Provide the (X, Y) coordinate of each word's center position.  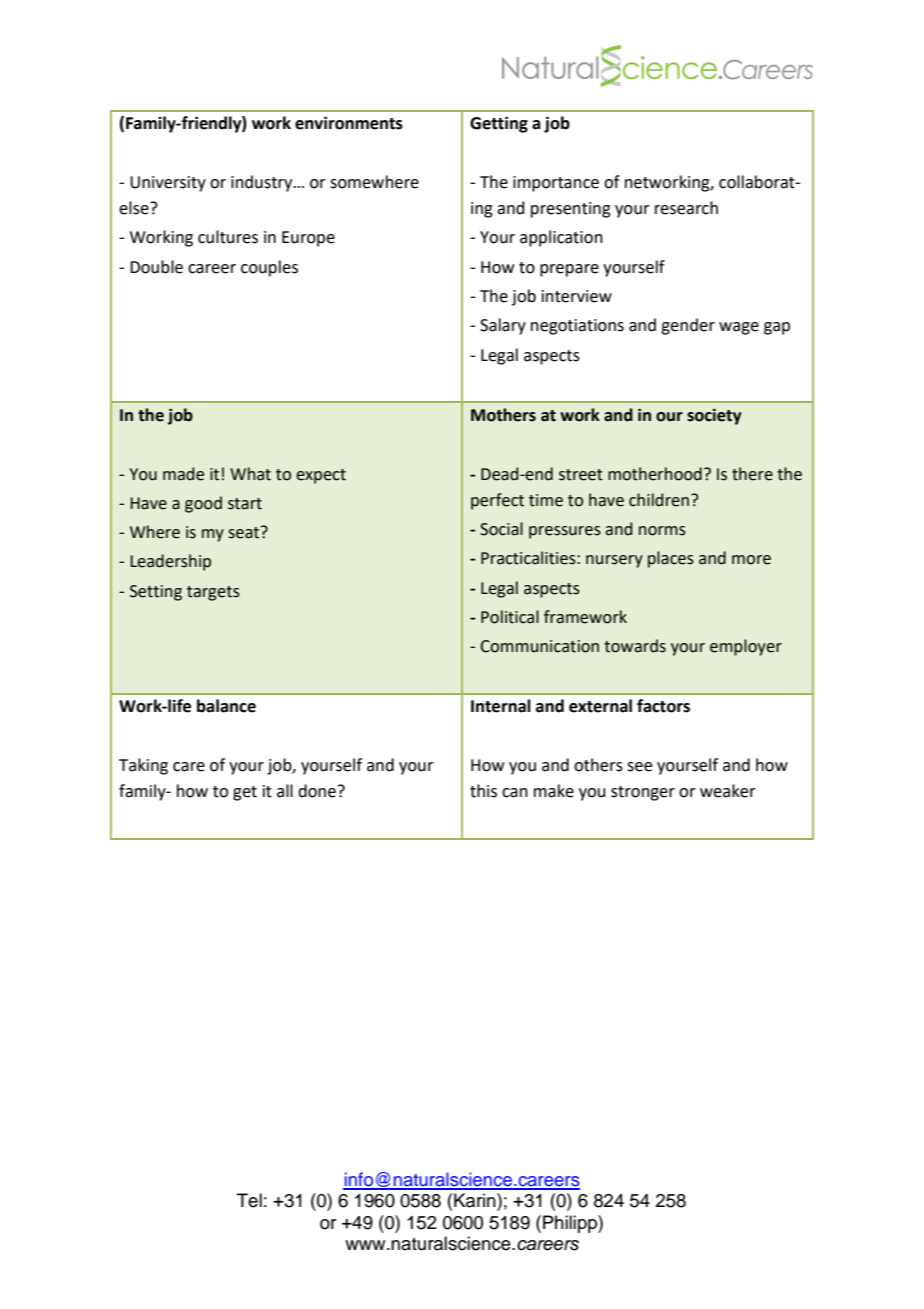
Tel (249, 1200)
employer (746, 647)
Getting (499, 124)
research (686, 208)
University (168, 184)
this (483, 791)
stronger (643, 793)
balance (226, 706)
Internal (501, 706)
